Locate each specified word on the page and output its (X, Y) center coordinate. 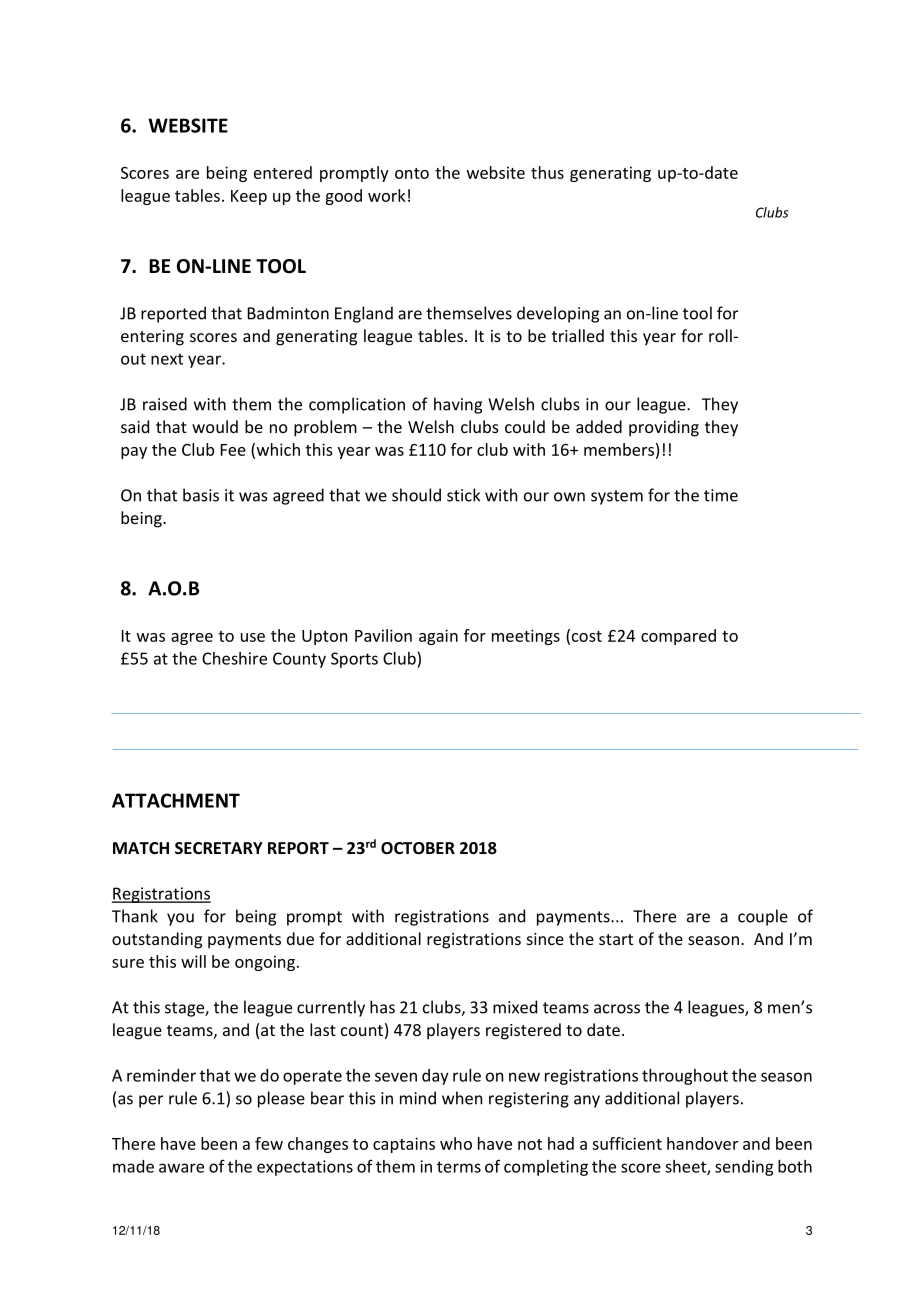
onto (412, 173)
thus (547, 172)
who (456, 1143)
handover (702, 1143)
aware (181, 1168)
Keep (249, 197)
